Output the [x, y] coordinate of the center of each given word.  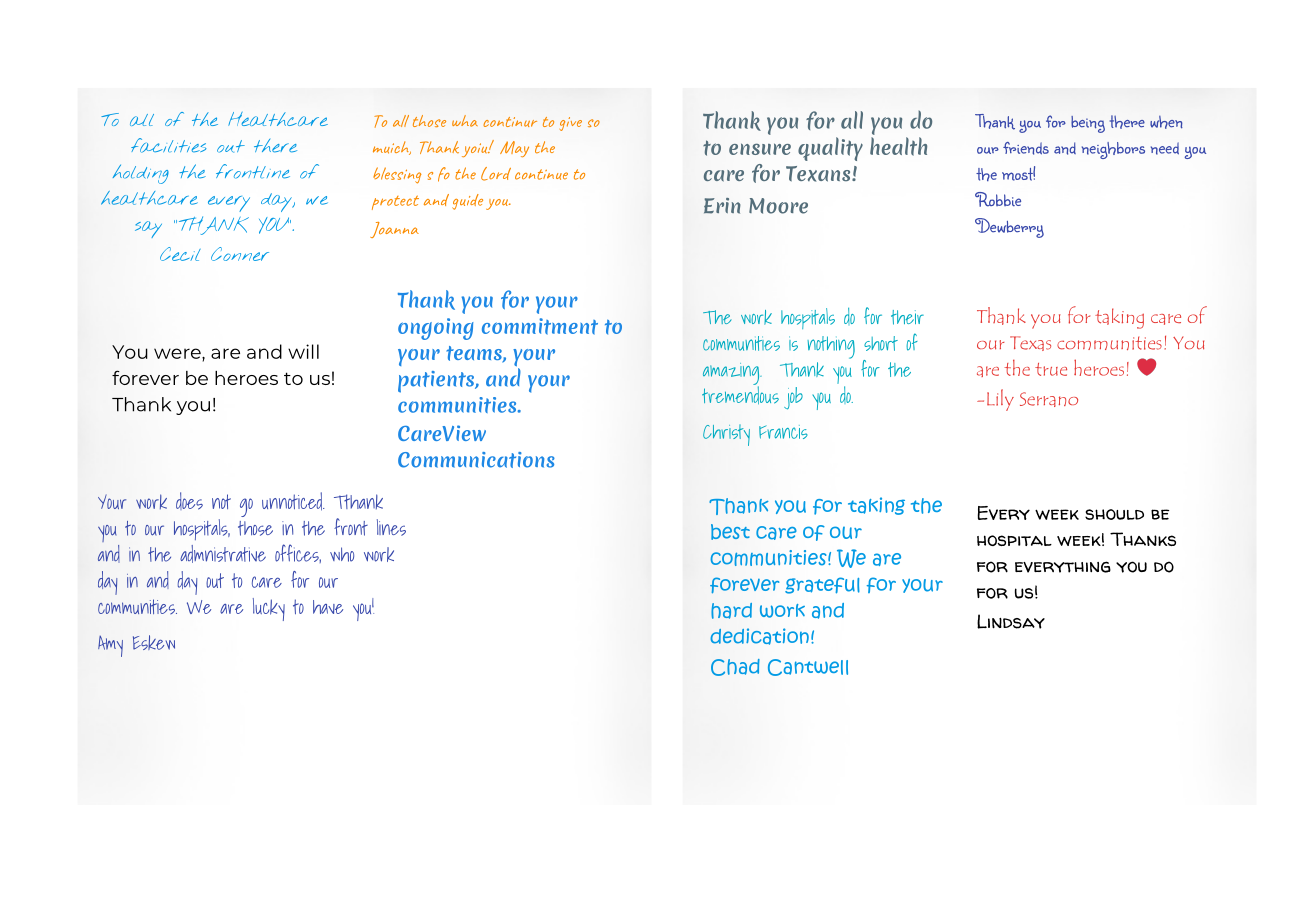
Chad [735, 667]
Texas [1030, 343]
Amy [110, 646]
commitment [540, 326]
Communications [476, 460]
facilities [169, 145]
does [189, 501]
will [303, 351]
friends [1026, 148]
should [1114, 514]
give [571, 124]
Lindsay [1011, 621]
